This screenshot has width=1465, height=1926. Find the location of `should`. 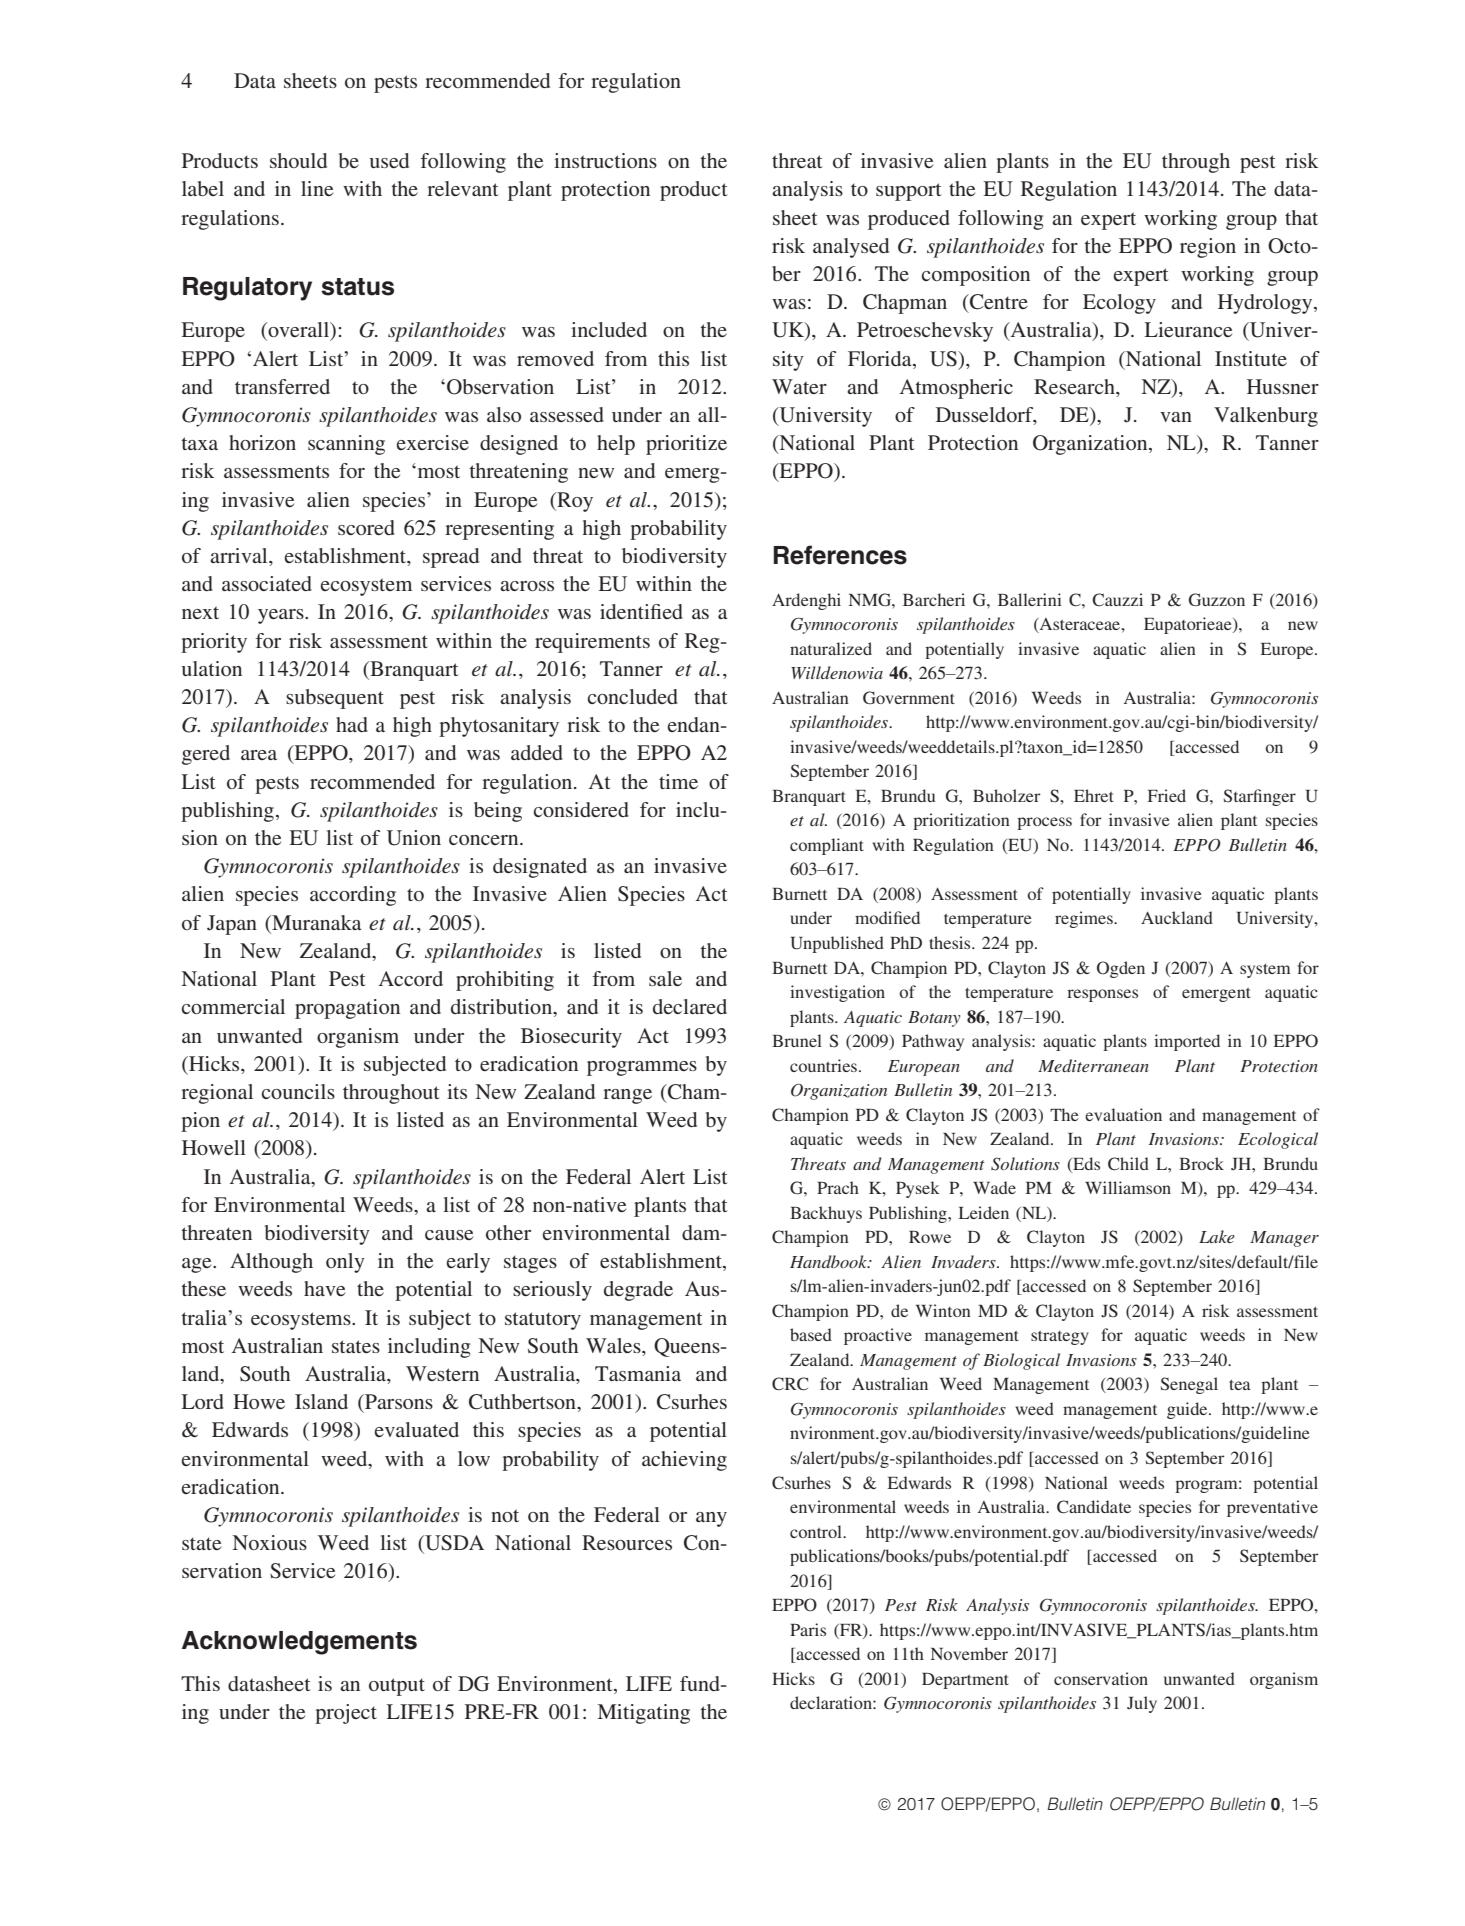

should is located at coordinates (298, 160).
